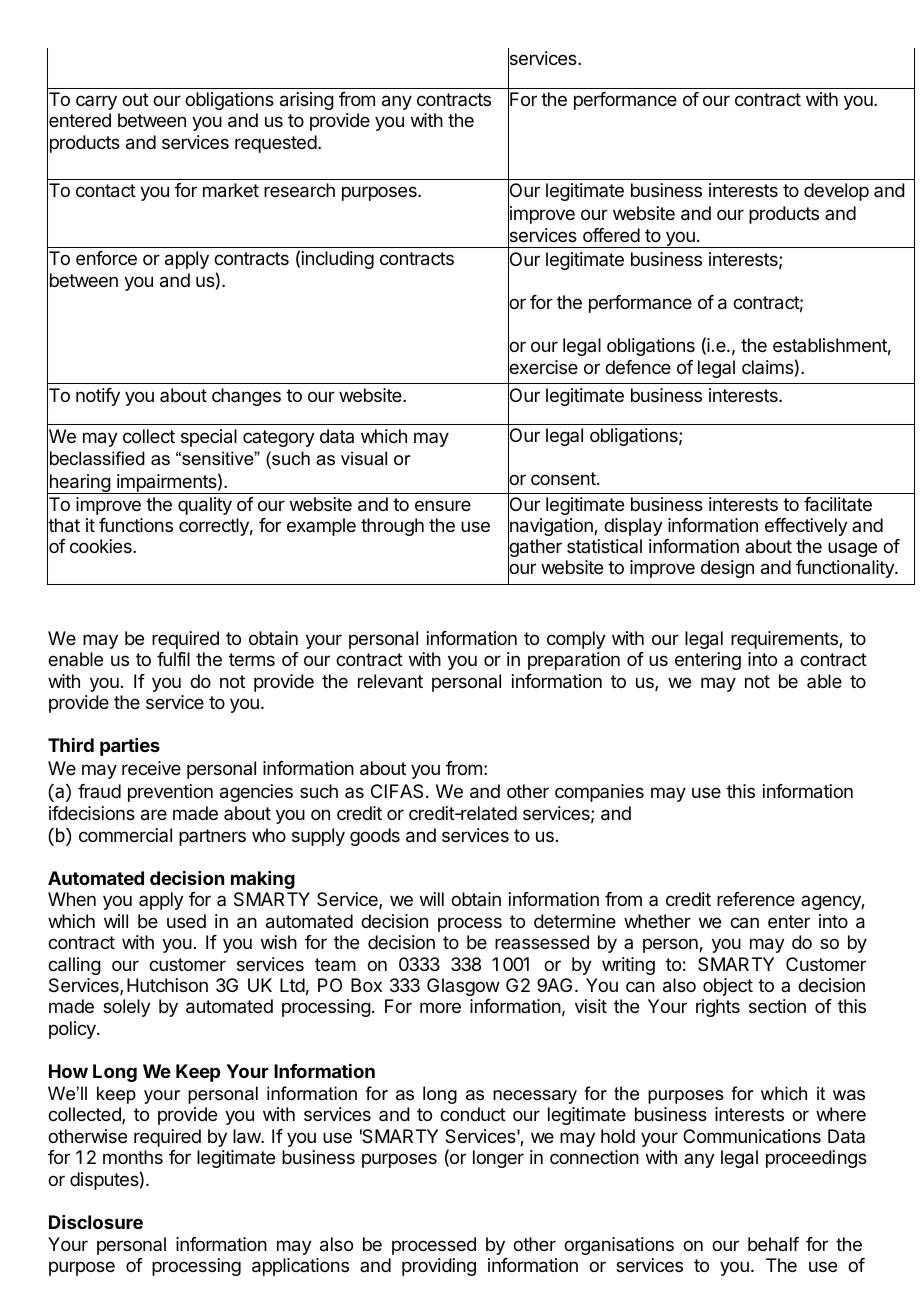 This image has height=1307, width=924. Describe the element at coordinates (170, 793) in the image. I see `prevention` at that location.
